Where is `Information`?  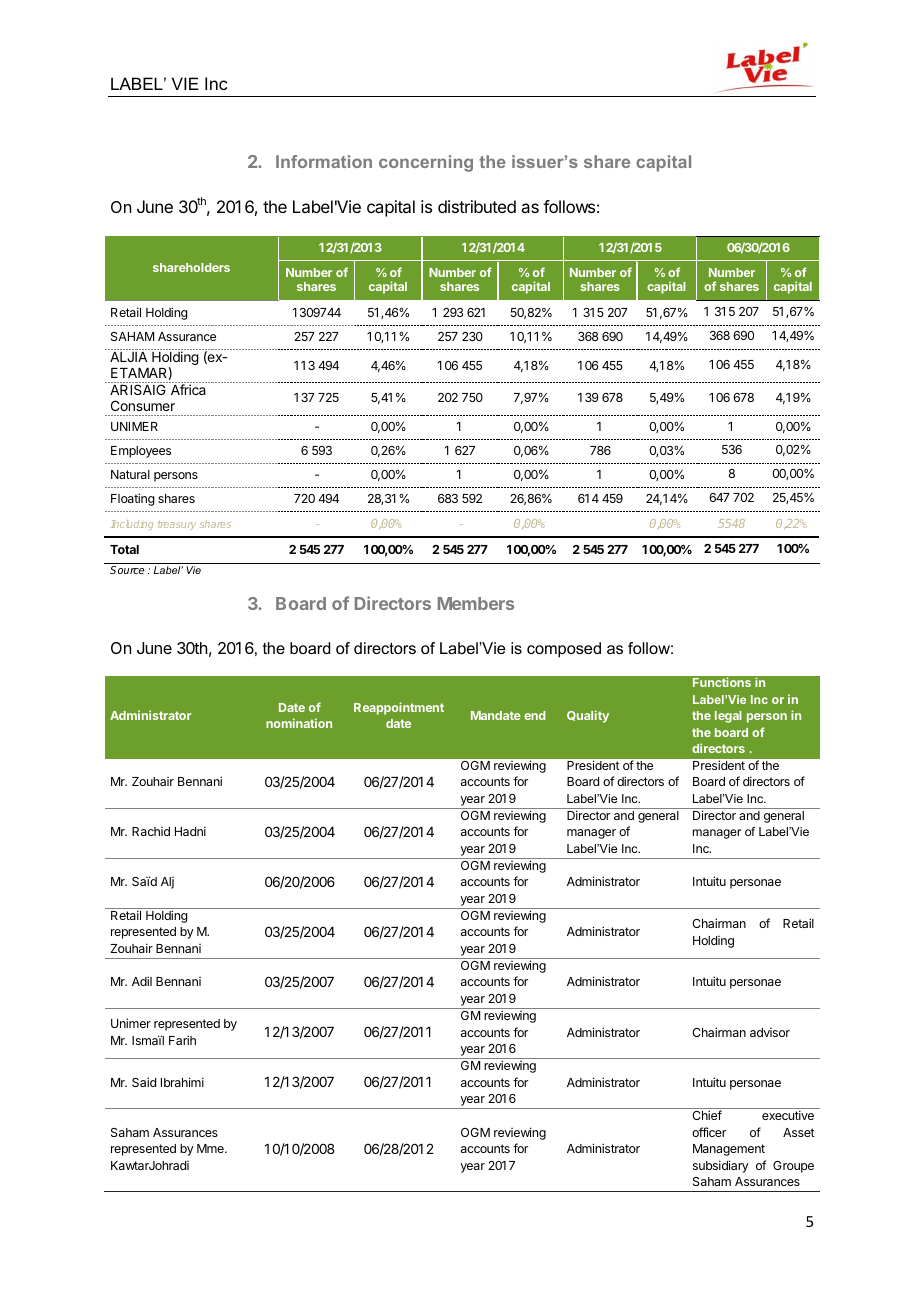
Information is located at coordinates (324, 161).
